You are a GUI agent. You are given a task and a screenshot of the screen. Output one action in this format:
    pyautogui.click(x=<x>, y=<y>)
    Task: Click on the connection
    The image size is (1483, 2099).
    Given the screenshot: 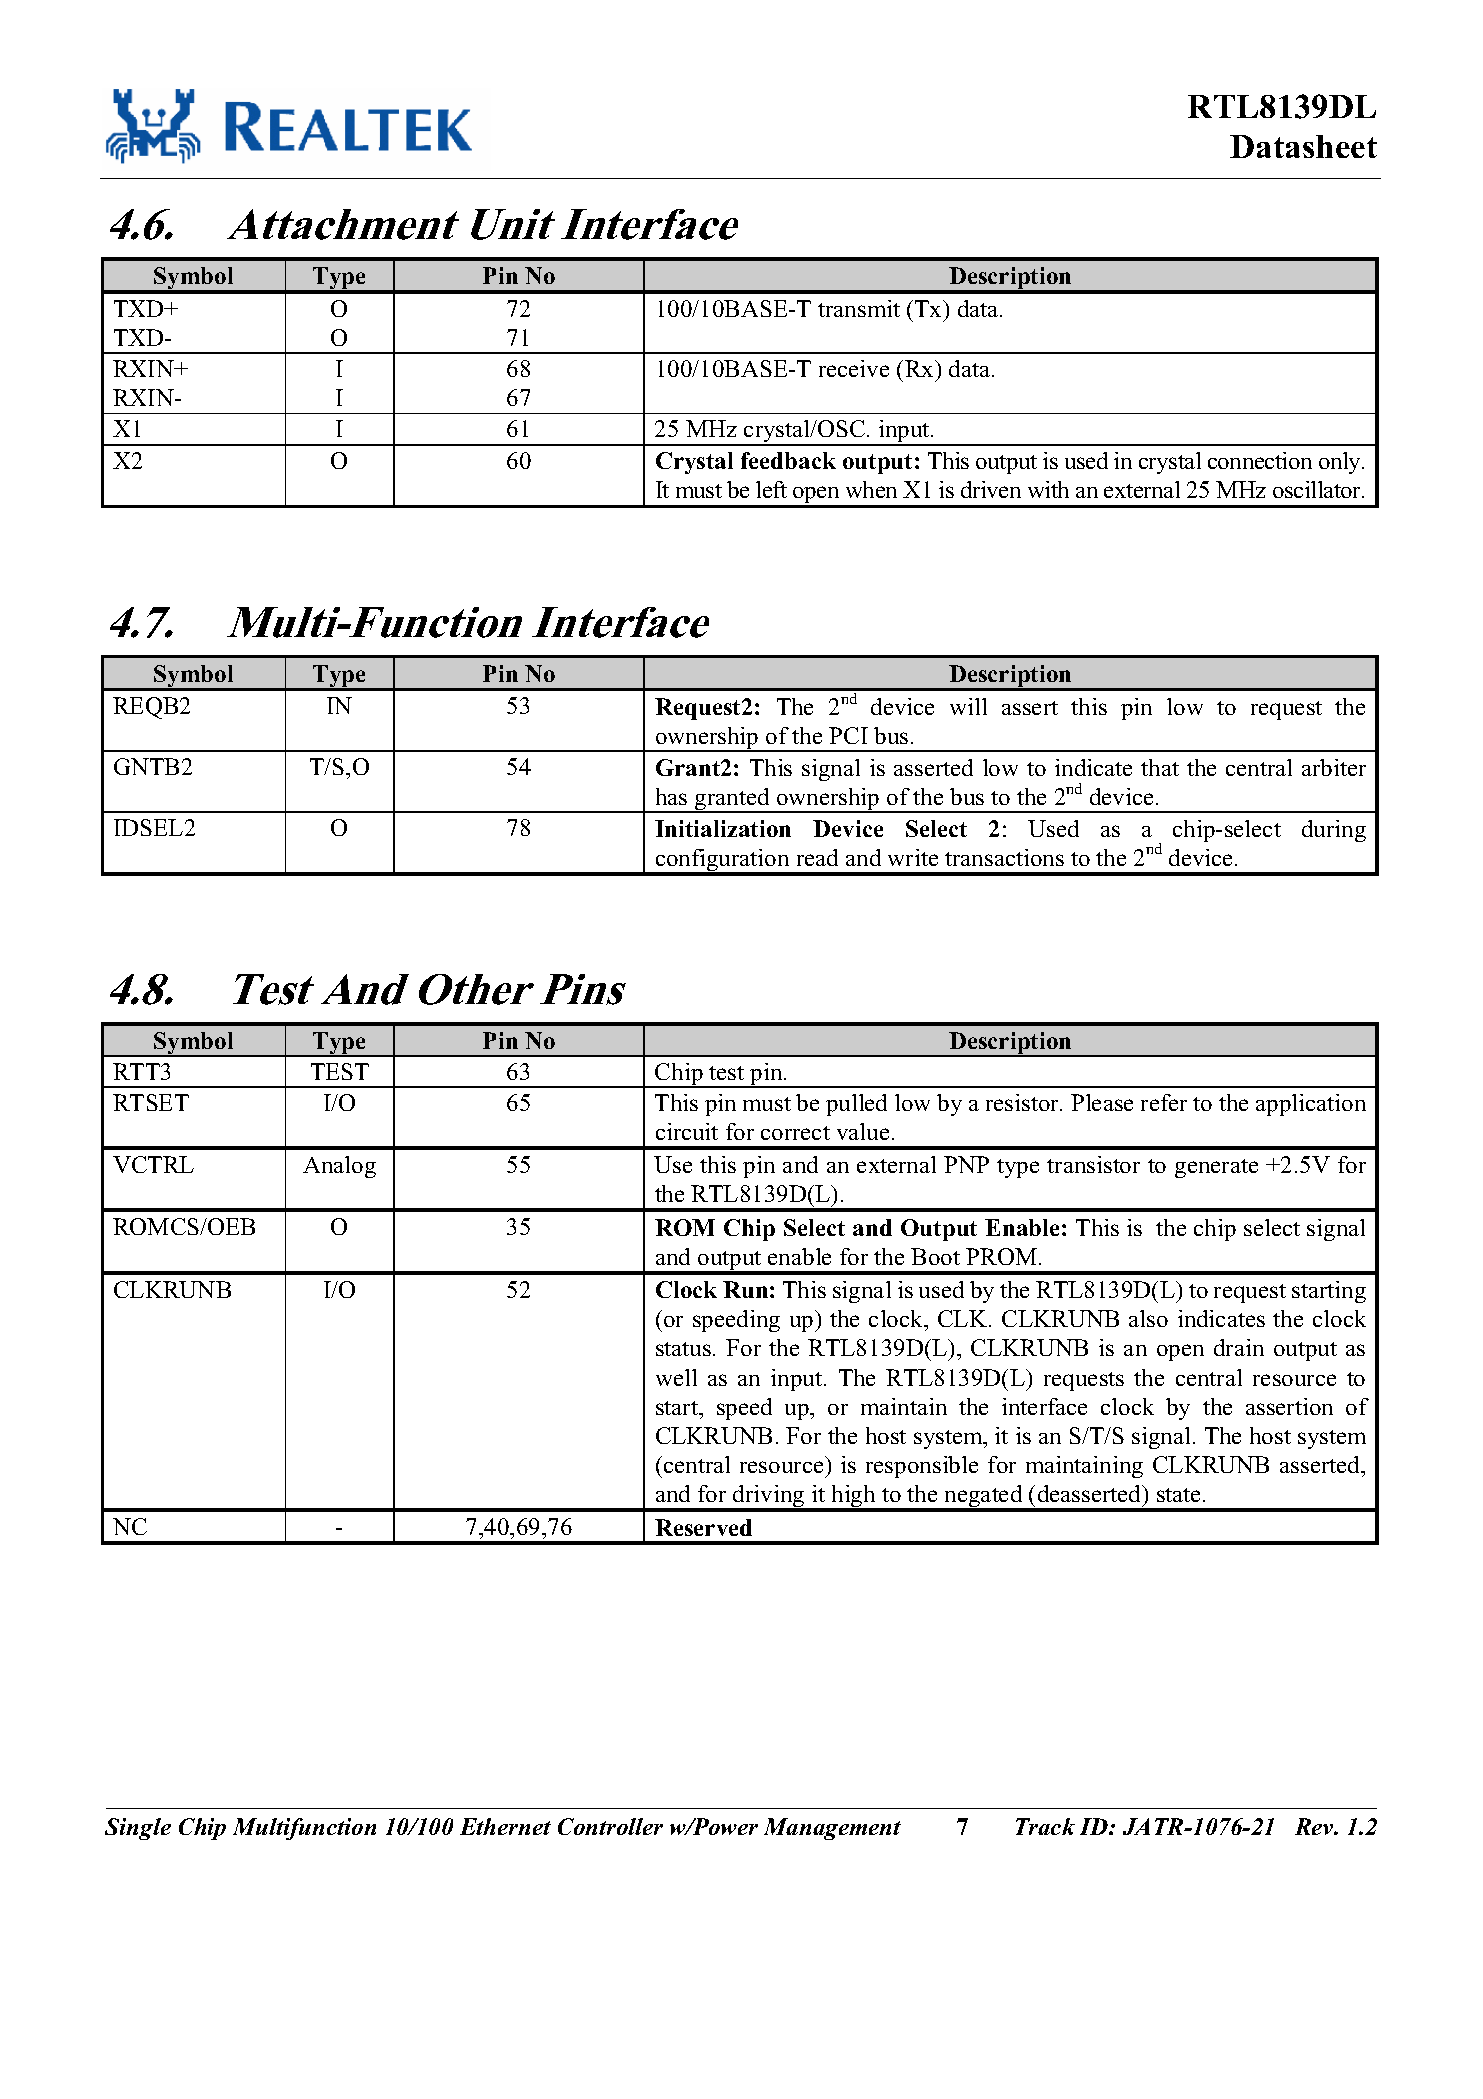 What is the action you would take?
    pyautogui.click(x=1260, y=460)
